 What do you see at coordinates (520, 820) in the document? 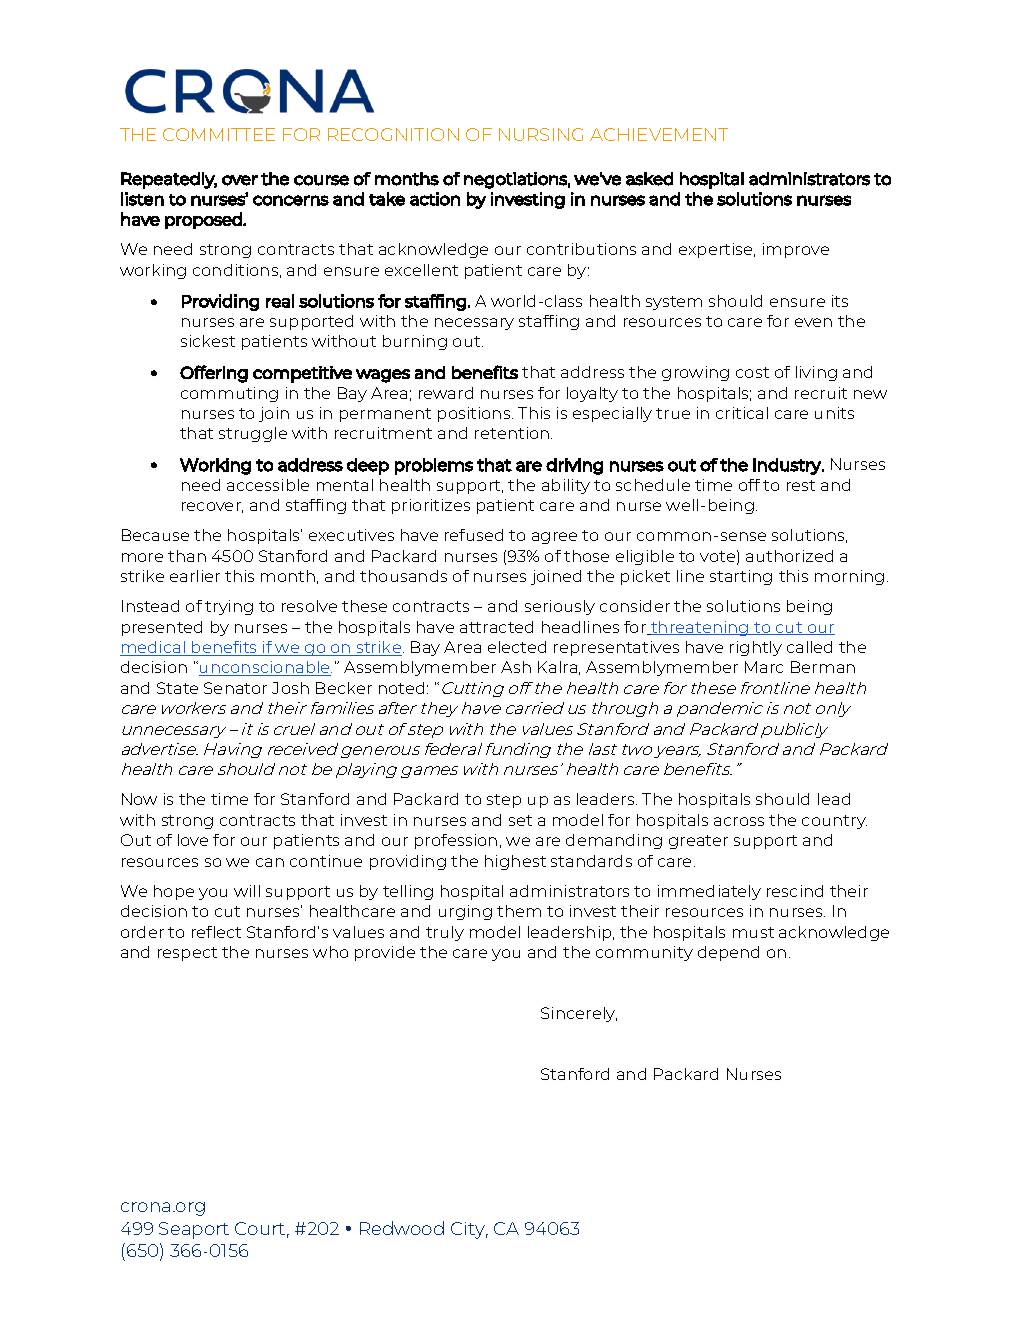
I see `set` at bounding box center [520, 820].
